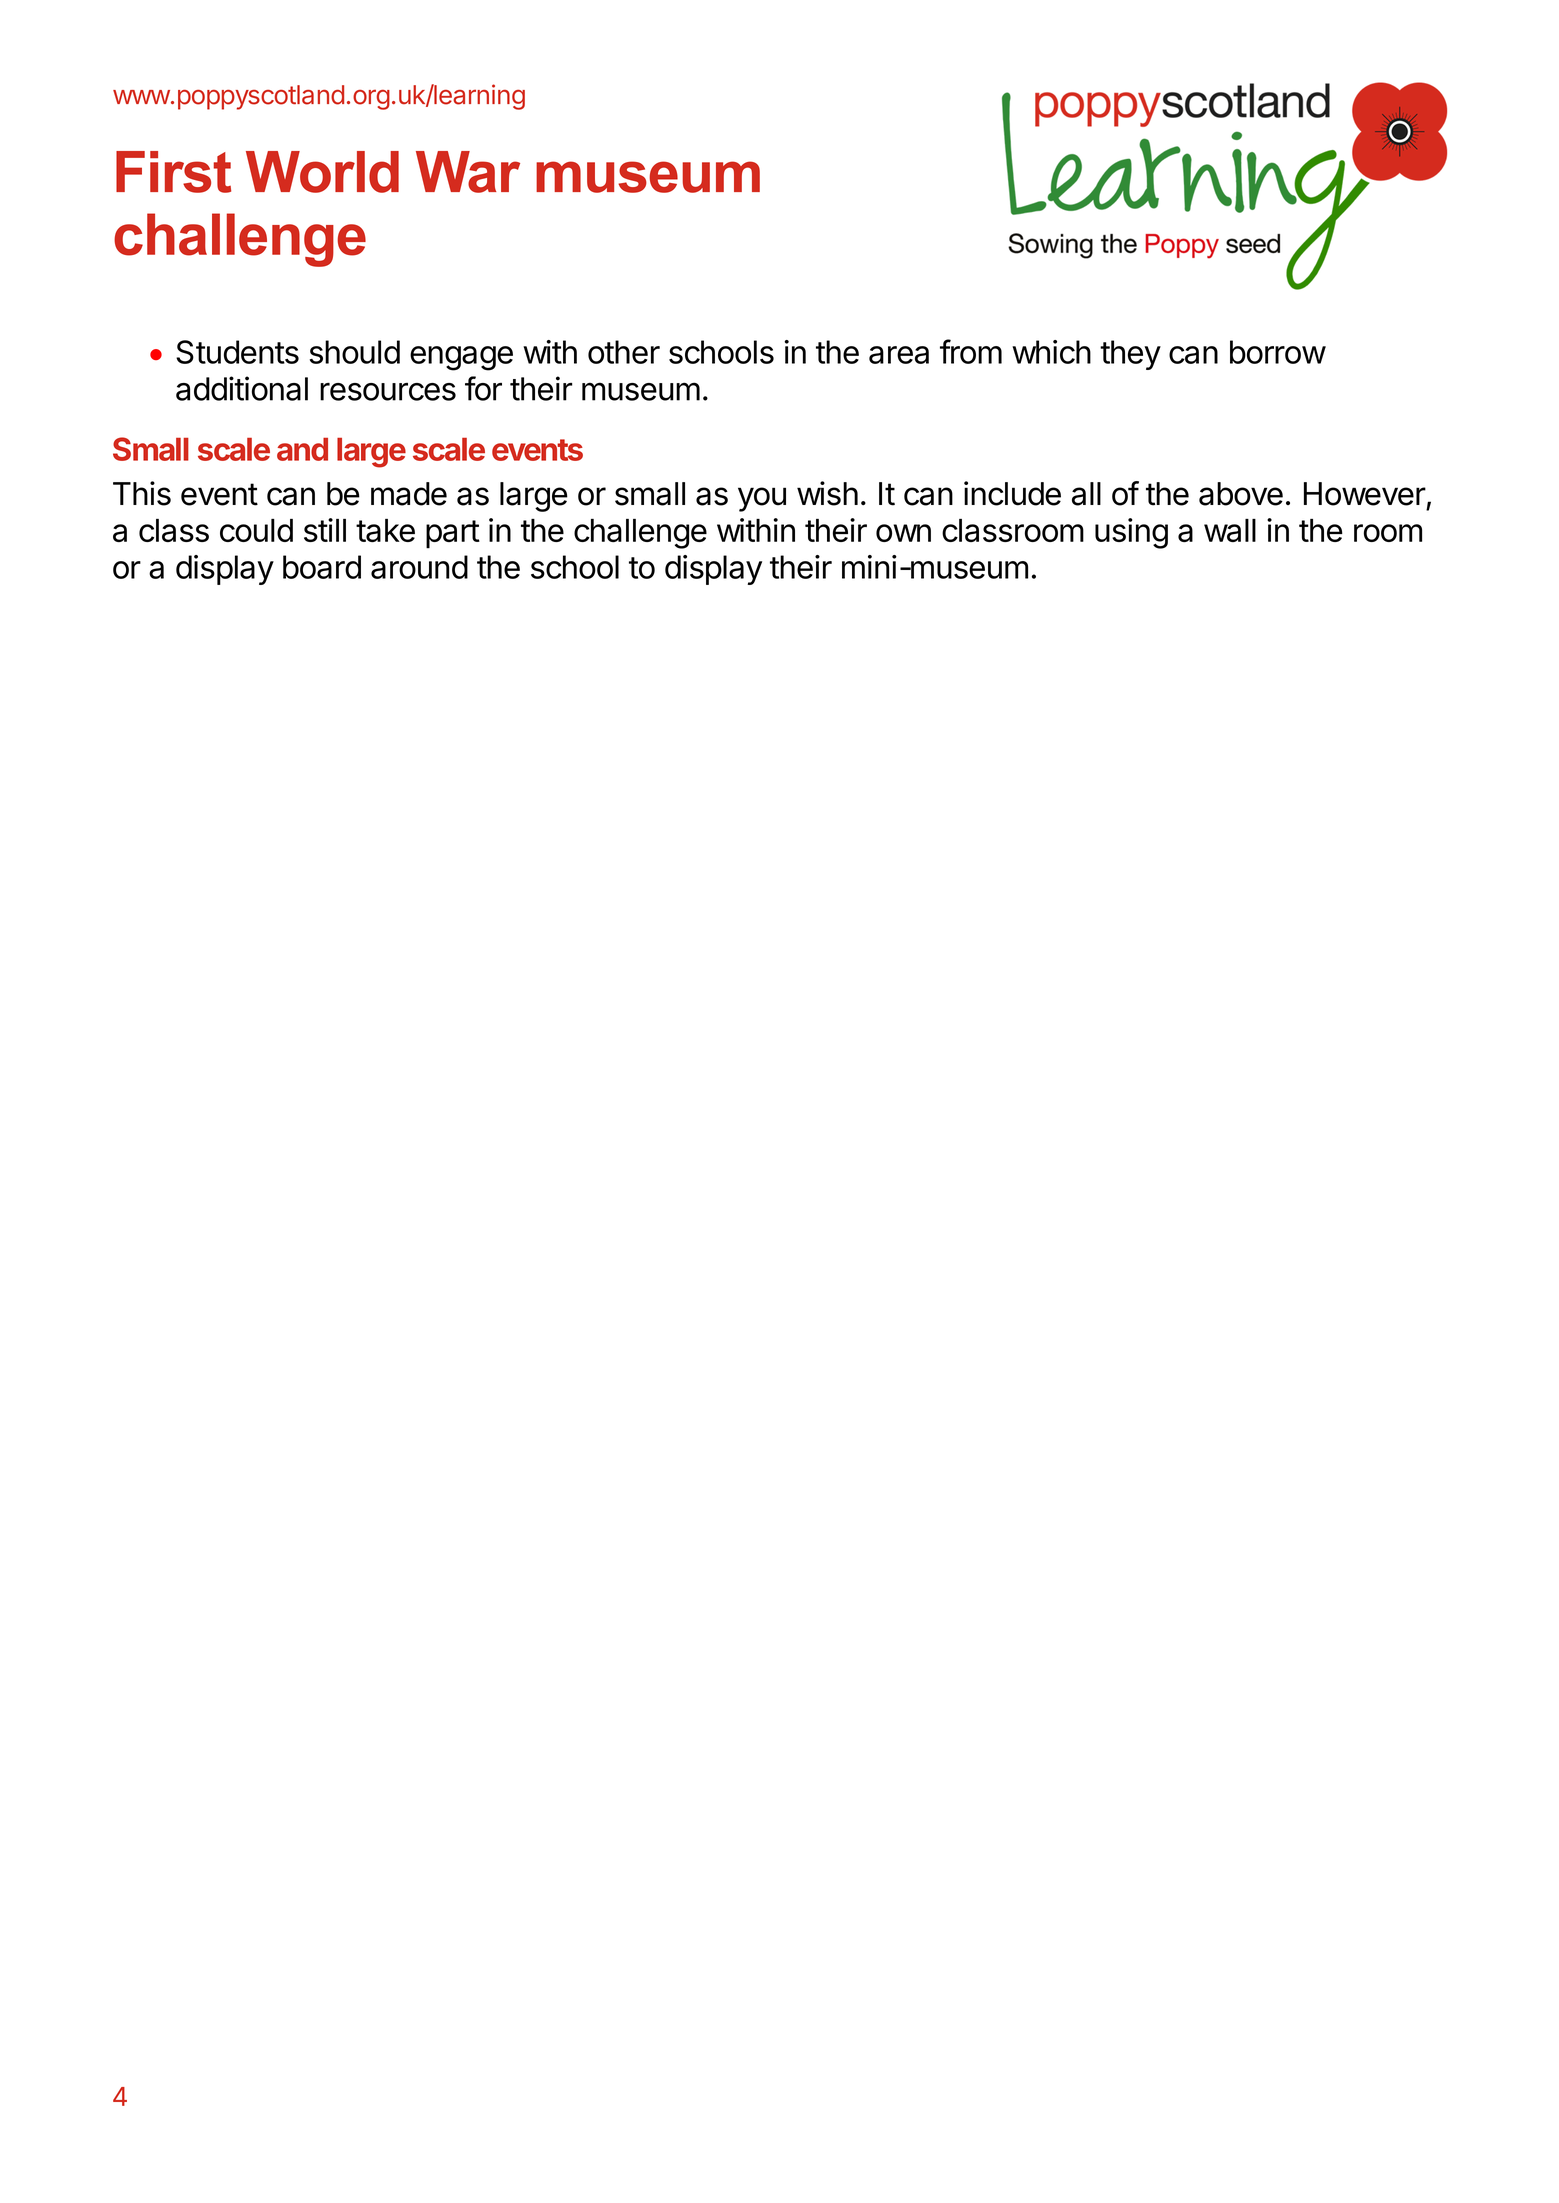 The width and height of the screenshot is (1559, 2203). Describe the element at coordinates (237, 352) in the screenshot. I see `Students` at that location.
